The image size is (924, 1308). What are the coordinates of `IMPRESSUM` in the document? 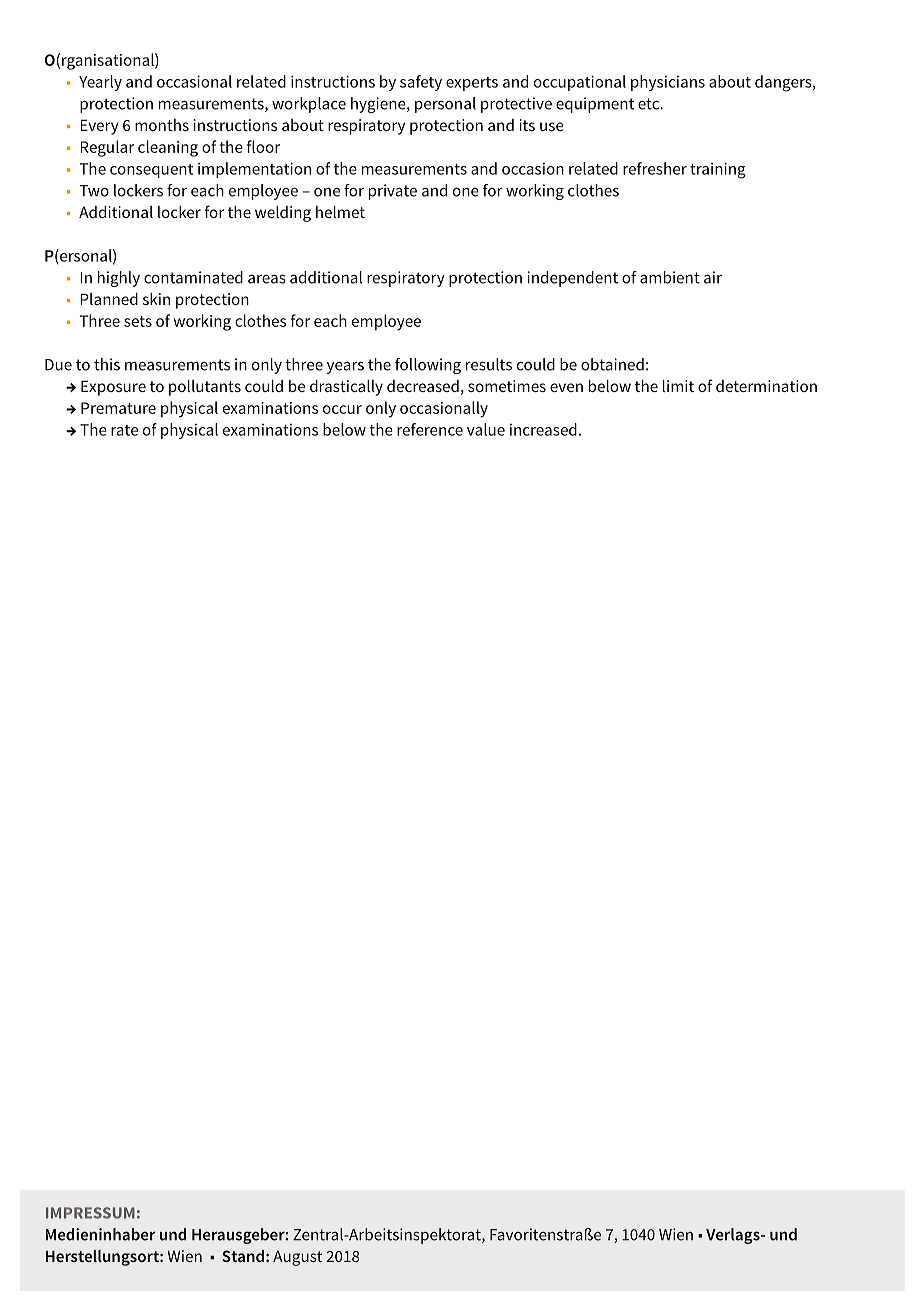 It's located at (90, 1213).
